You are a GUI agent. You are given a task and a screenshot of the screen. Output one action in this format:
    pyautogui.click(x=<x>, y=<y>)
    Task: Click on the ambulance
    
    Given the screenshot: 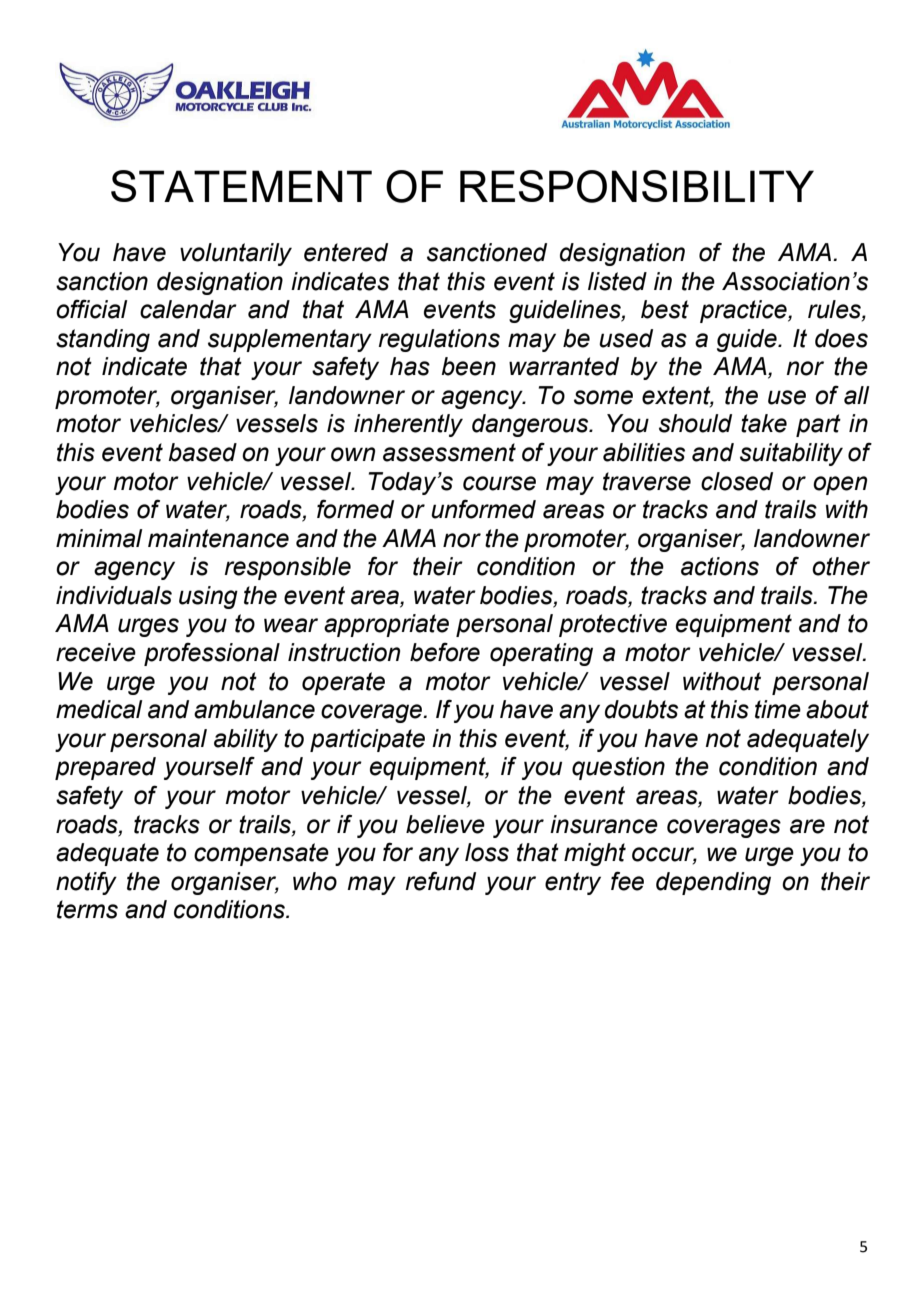 What is the action you would take?
    pyautogui.click(x=254, y=709)
